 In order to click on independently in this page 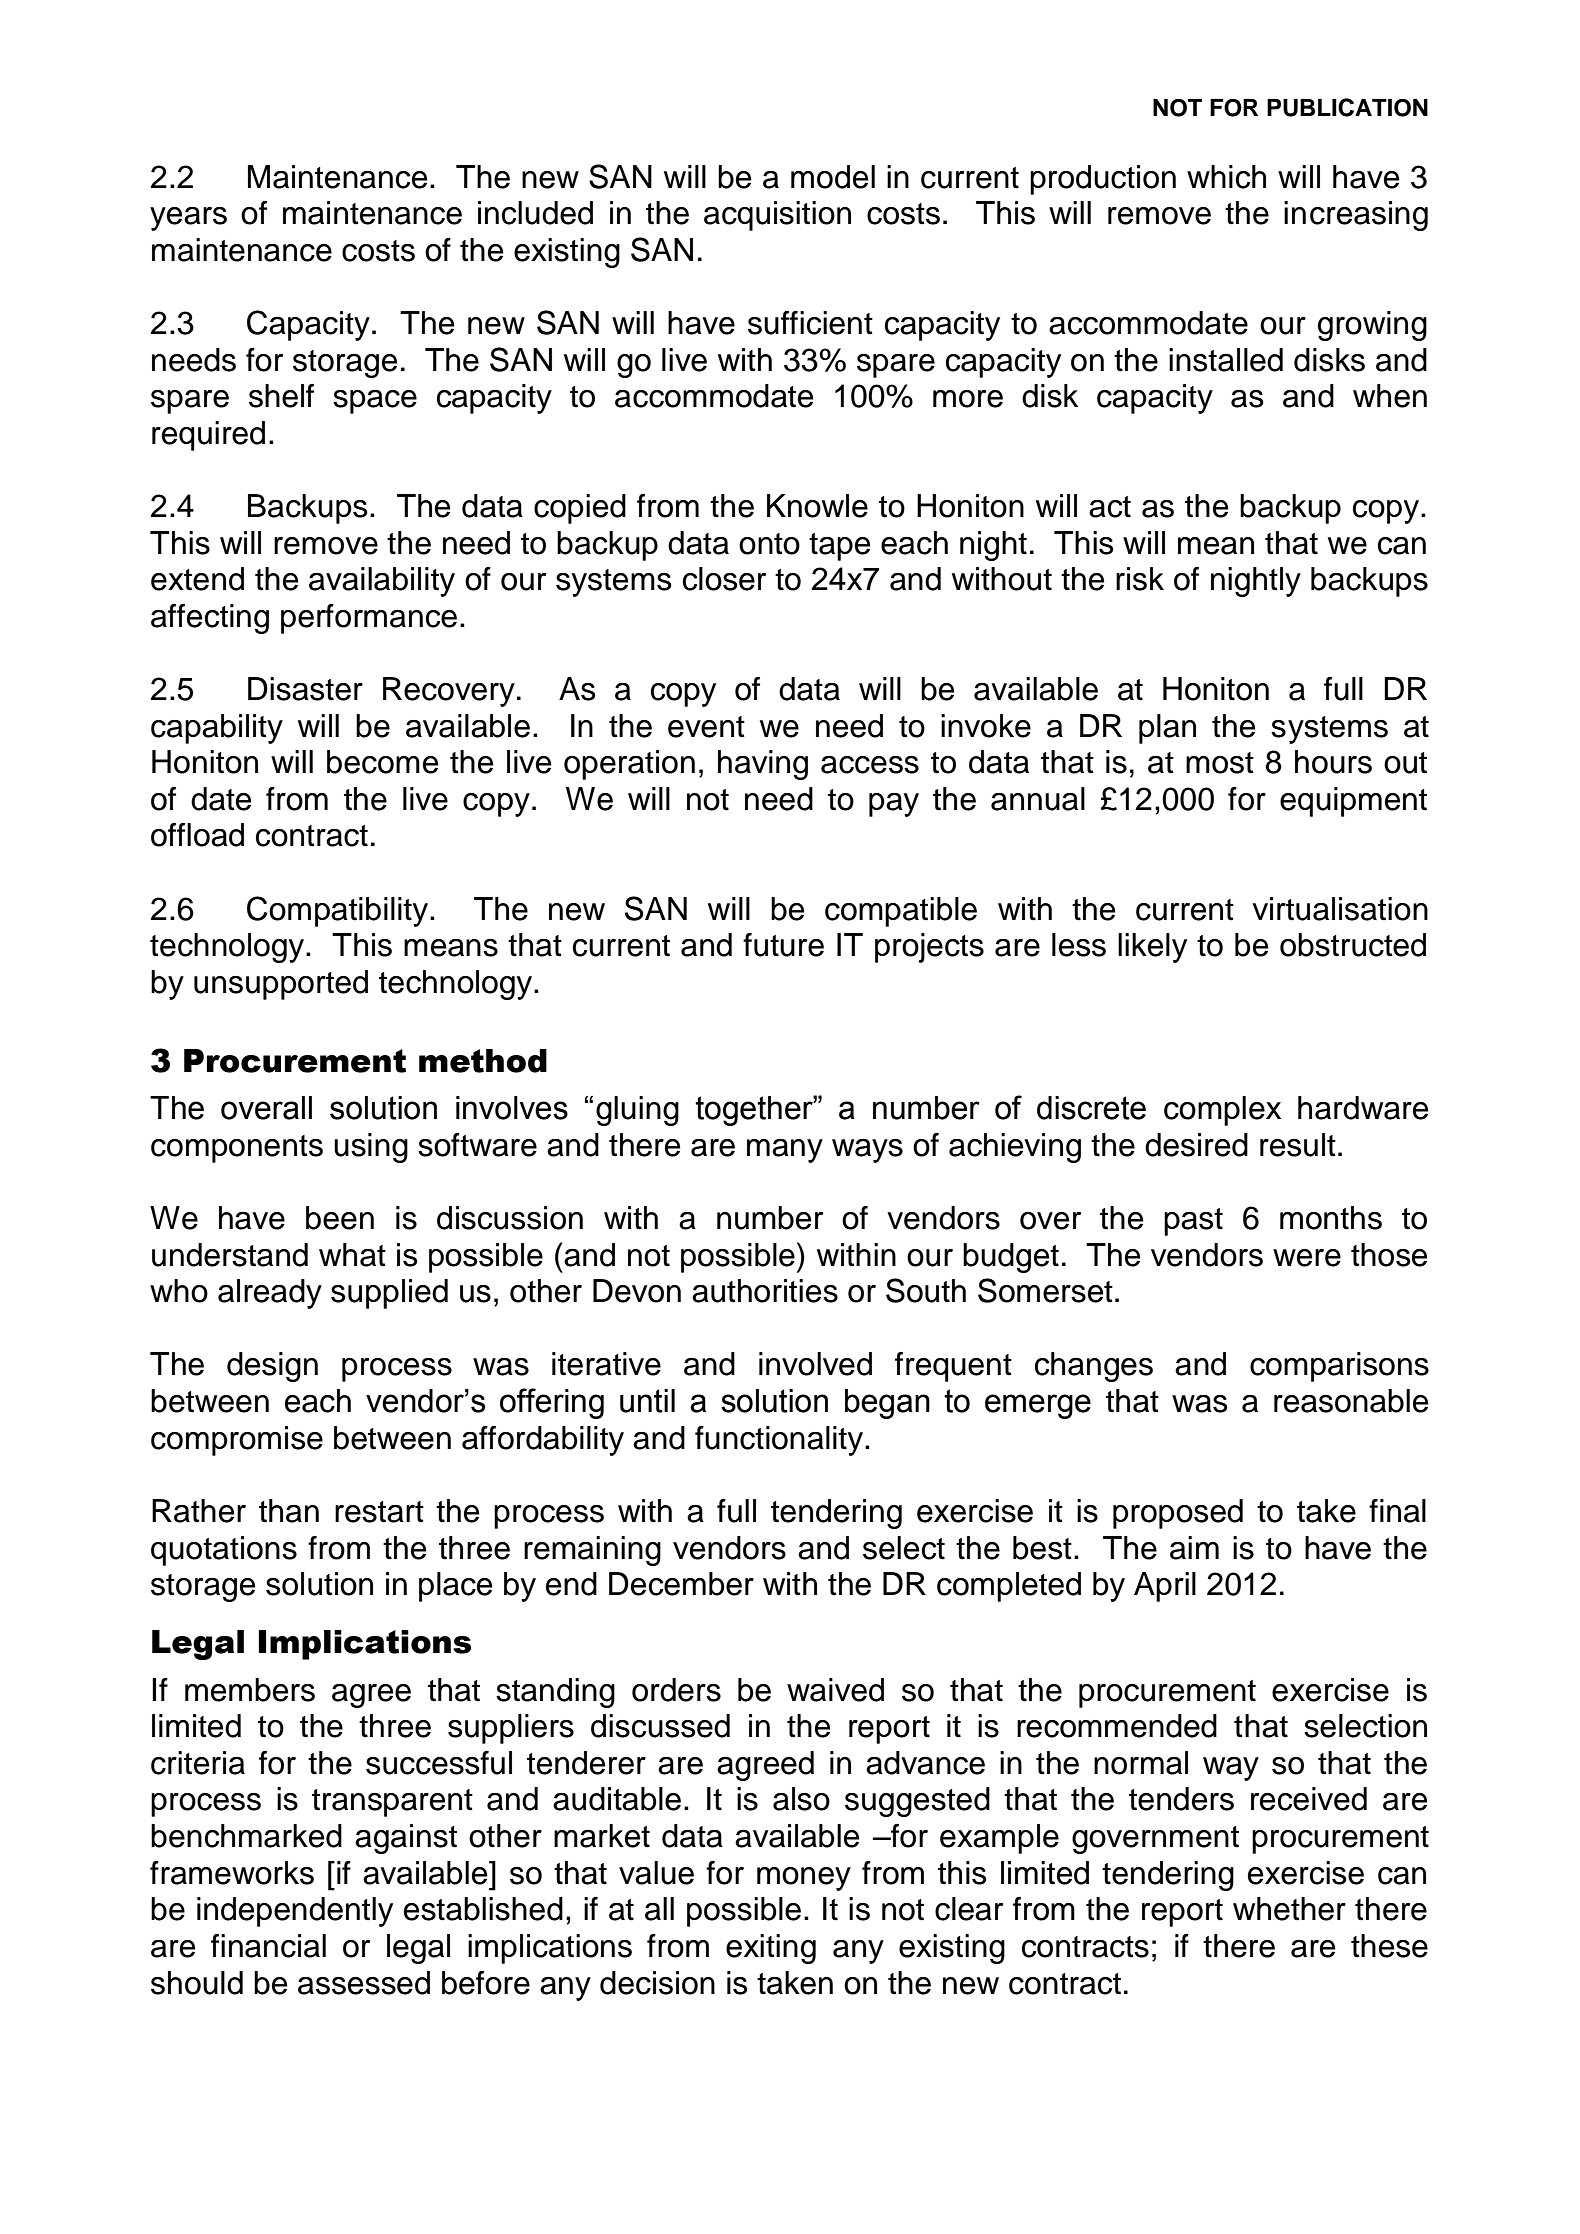, I will do `click(295, 1912)`.
